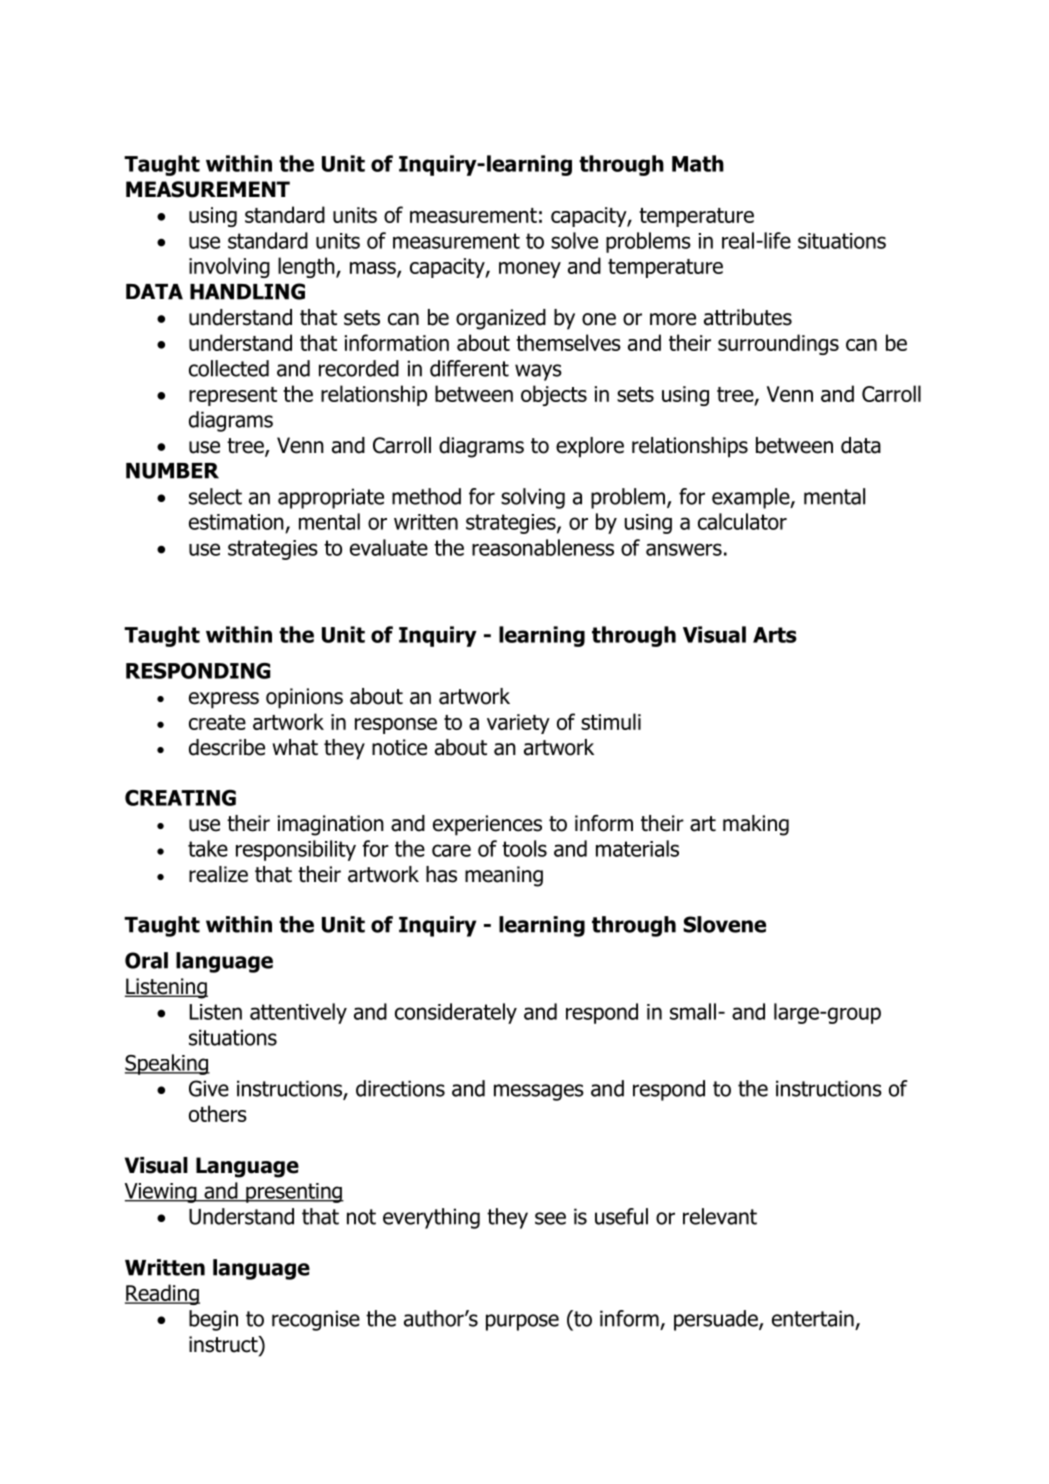 The width and height of the screenshot is (1049, 1484). I want to click on select, so click(215, 496).
